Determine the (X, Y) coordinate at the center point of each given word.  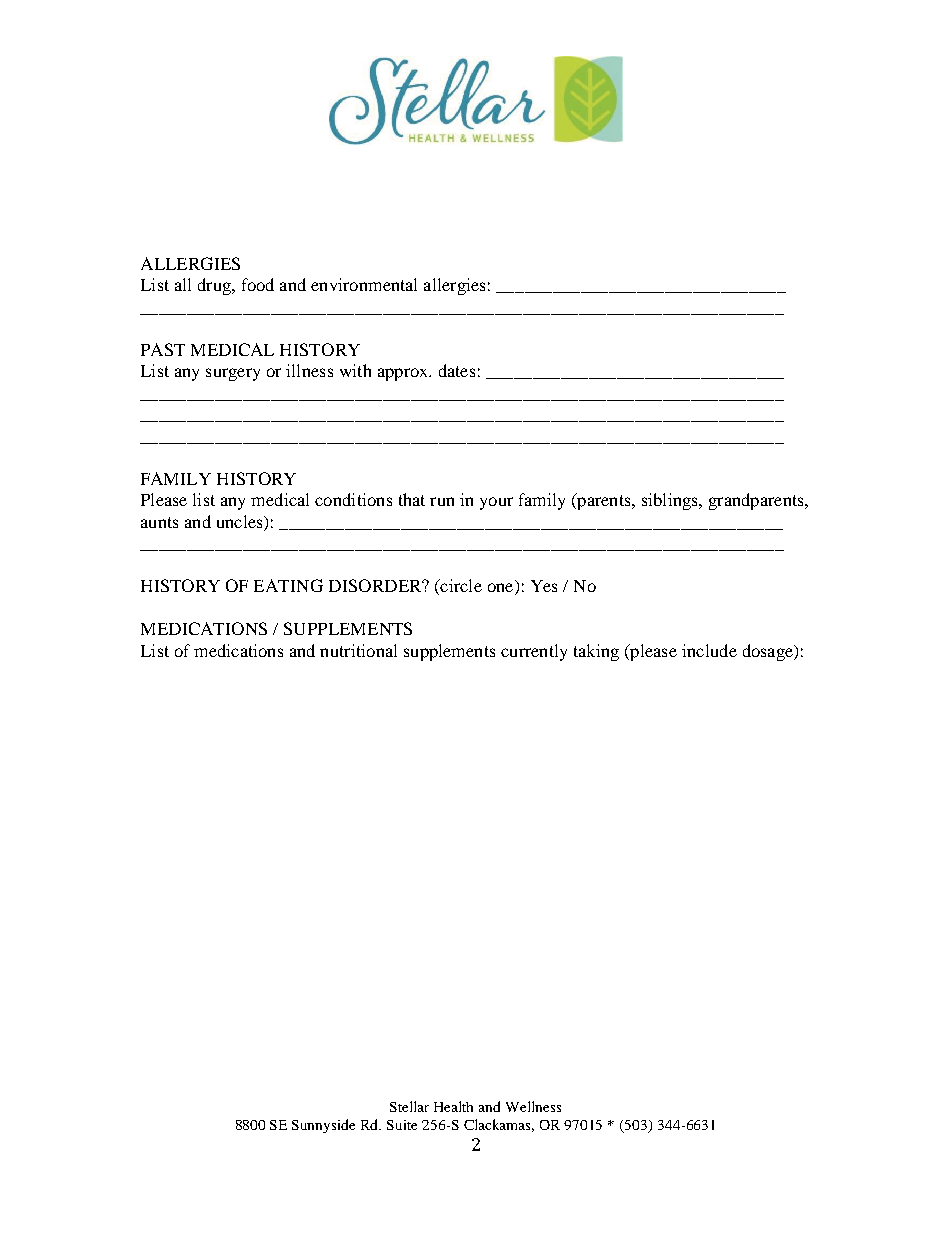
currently (534, 652)
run (442, 501)
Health (453, 1106)
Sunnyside (323, 1126)
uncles (241, 521)
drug (215, 286)
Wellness (533, 1106)
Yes (544, 586)
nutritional (358, 650)
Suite (402, 1125)
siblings (671, 501)
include (709, 650)
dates (457, 370)
